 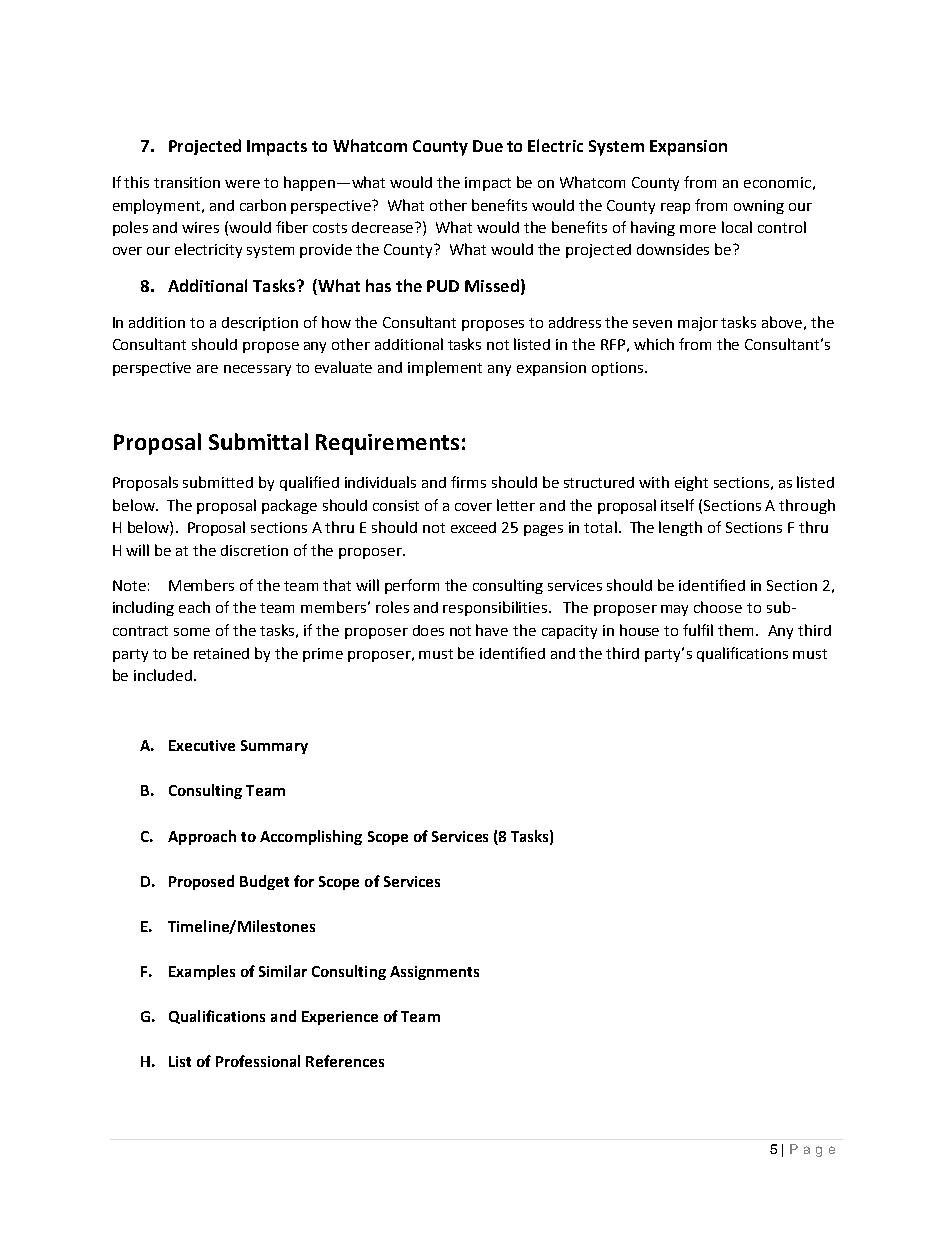 What do you see at coordinates (194, 607) in the image?
I see `each` at bounding box center [194, 607].
